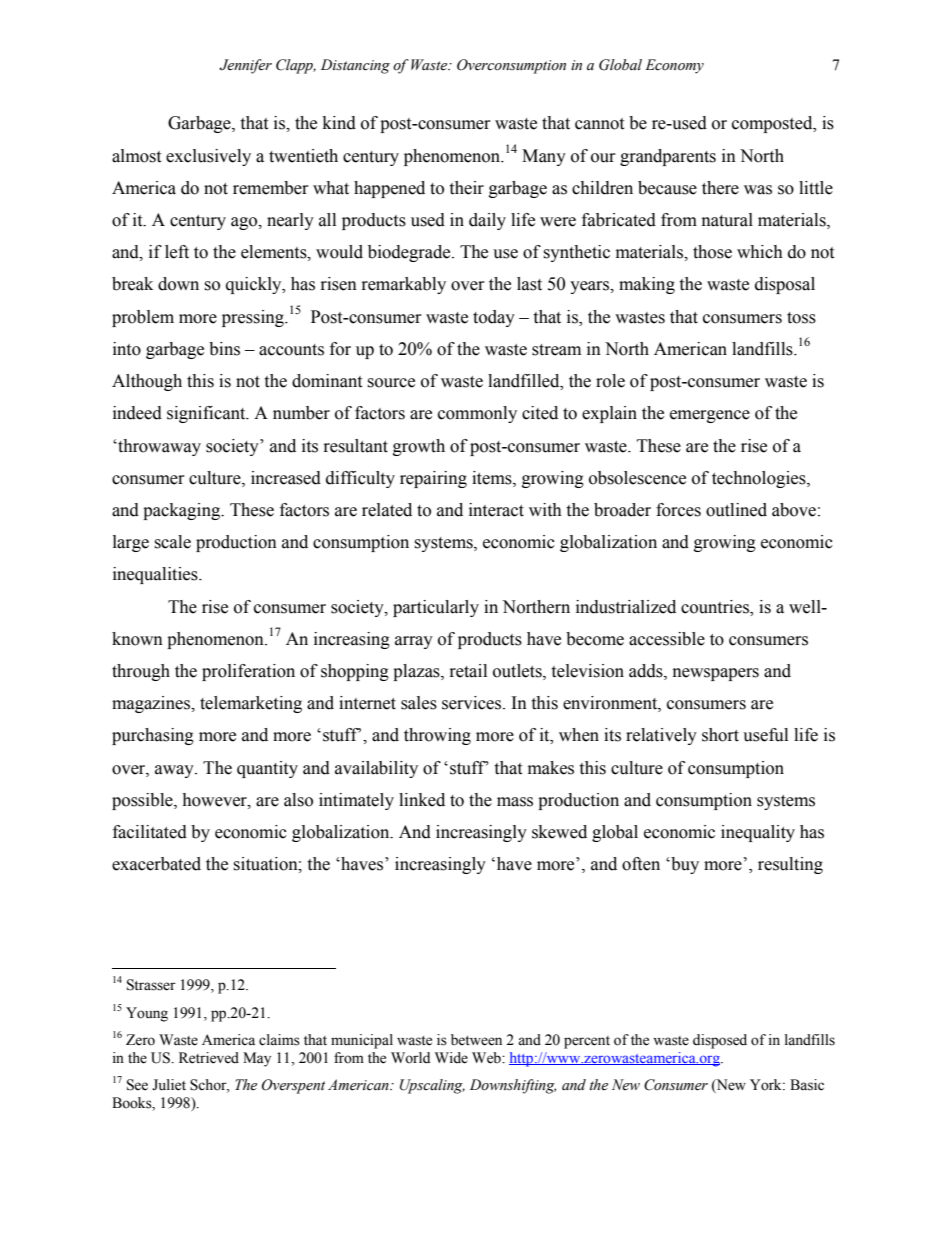 The height and width of the screenshot is (1233, 952). I want to click on inequalities, so click(156, 575).
